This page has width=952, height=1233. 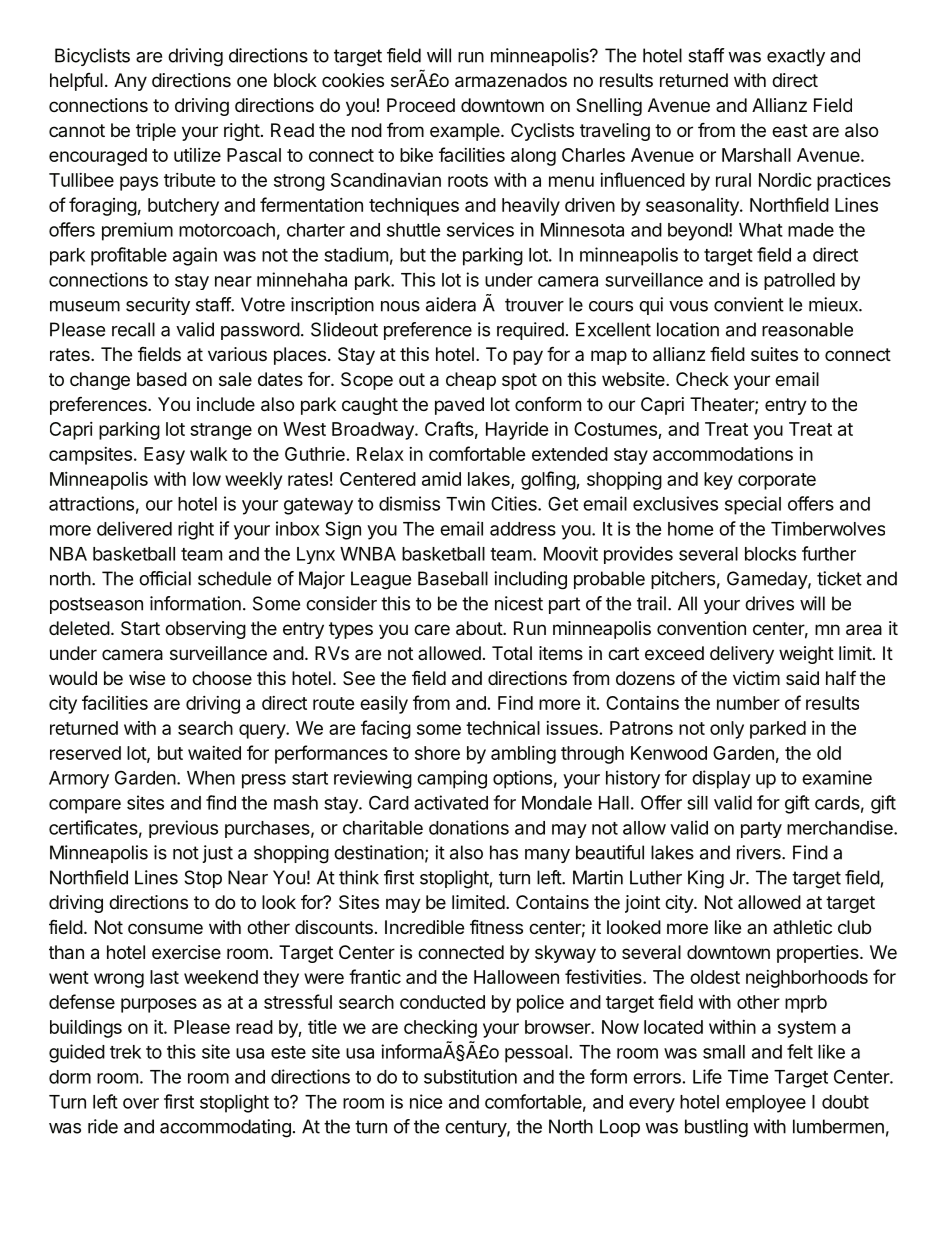 I want to click on official, so click(x=165, y=578).
